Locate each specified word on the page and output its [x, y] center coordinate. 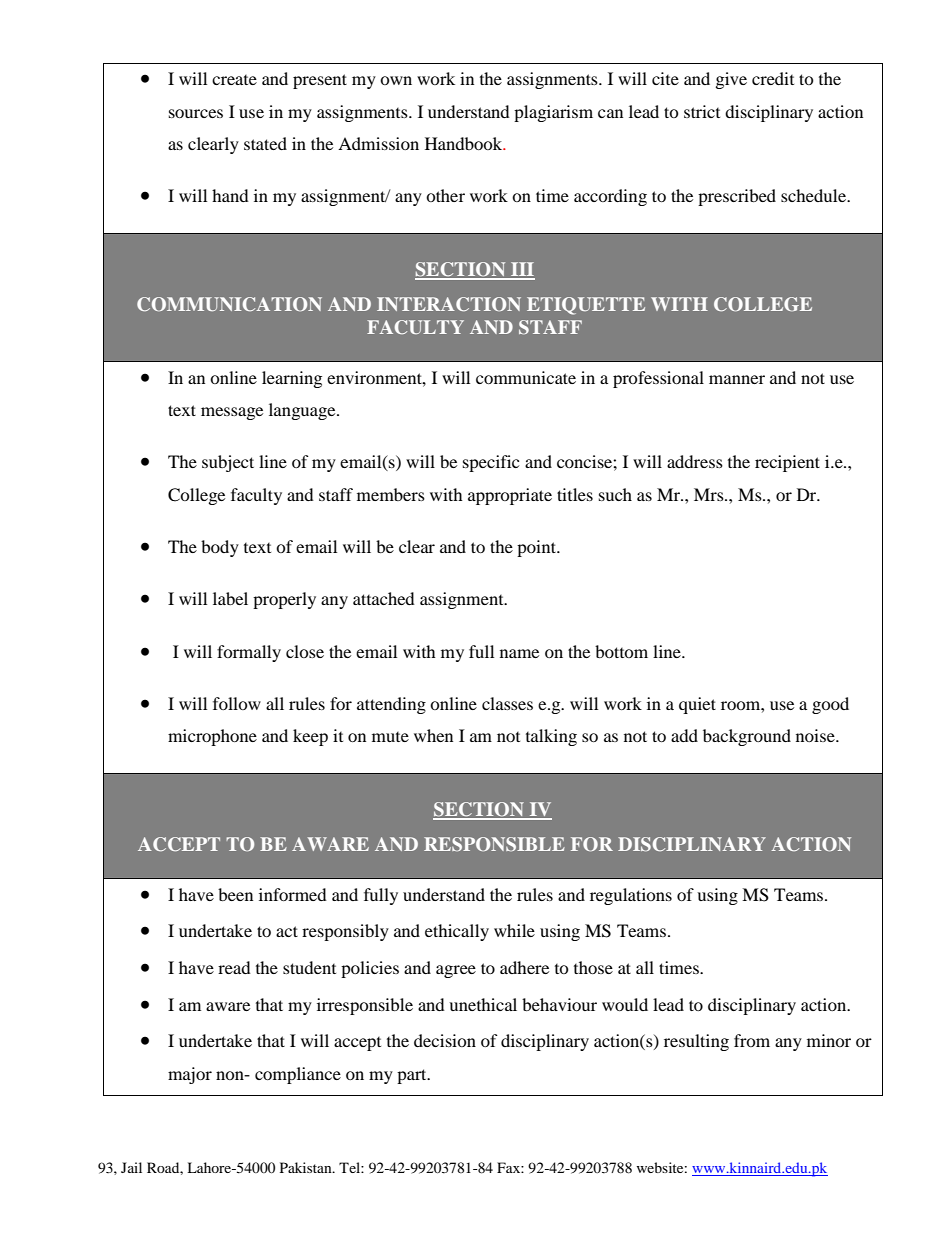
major [190, 1075]
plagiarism [553, 113]
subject [228, 463]
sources [196, 113]
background [747, 737]
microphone [212, 737]
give [731, 80]
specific [491, 463]
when [433, 735]
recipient [787, 463]
